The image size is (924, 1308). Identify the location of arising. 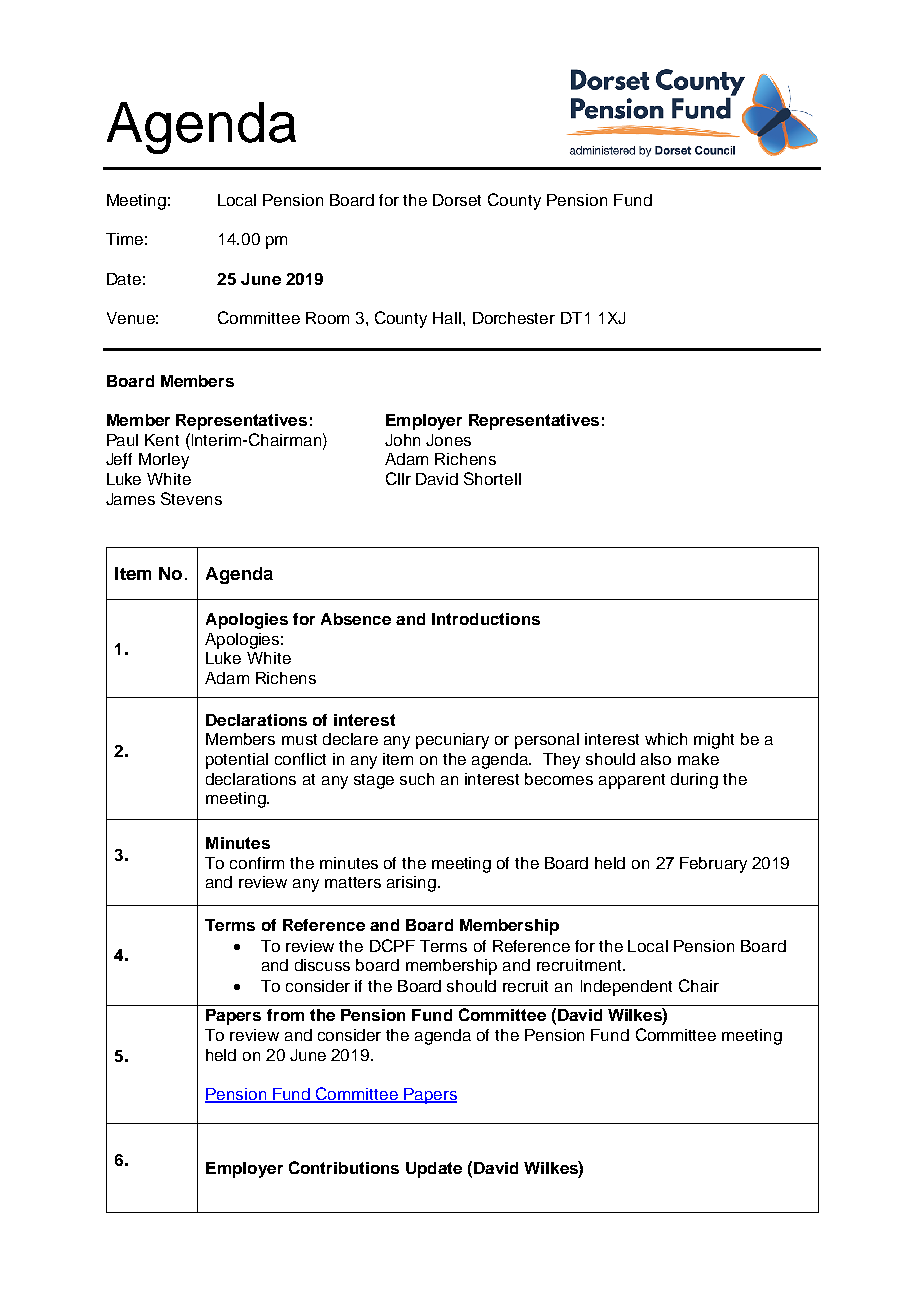
(411, 884).
